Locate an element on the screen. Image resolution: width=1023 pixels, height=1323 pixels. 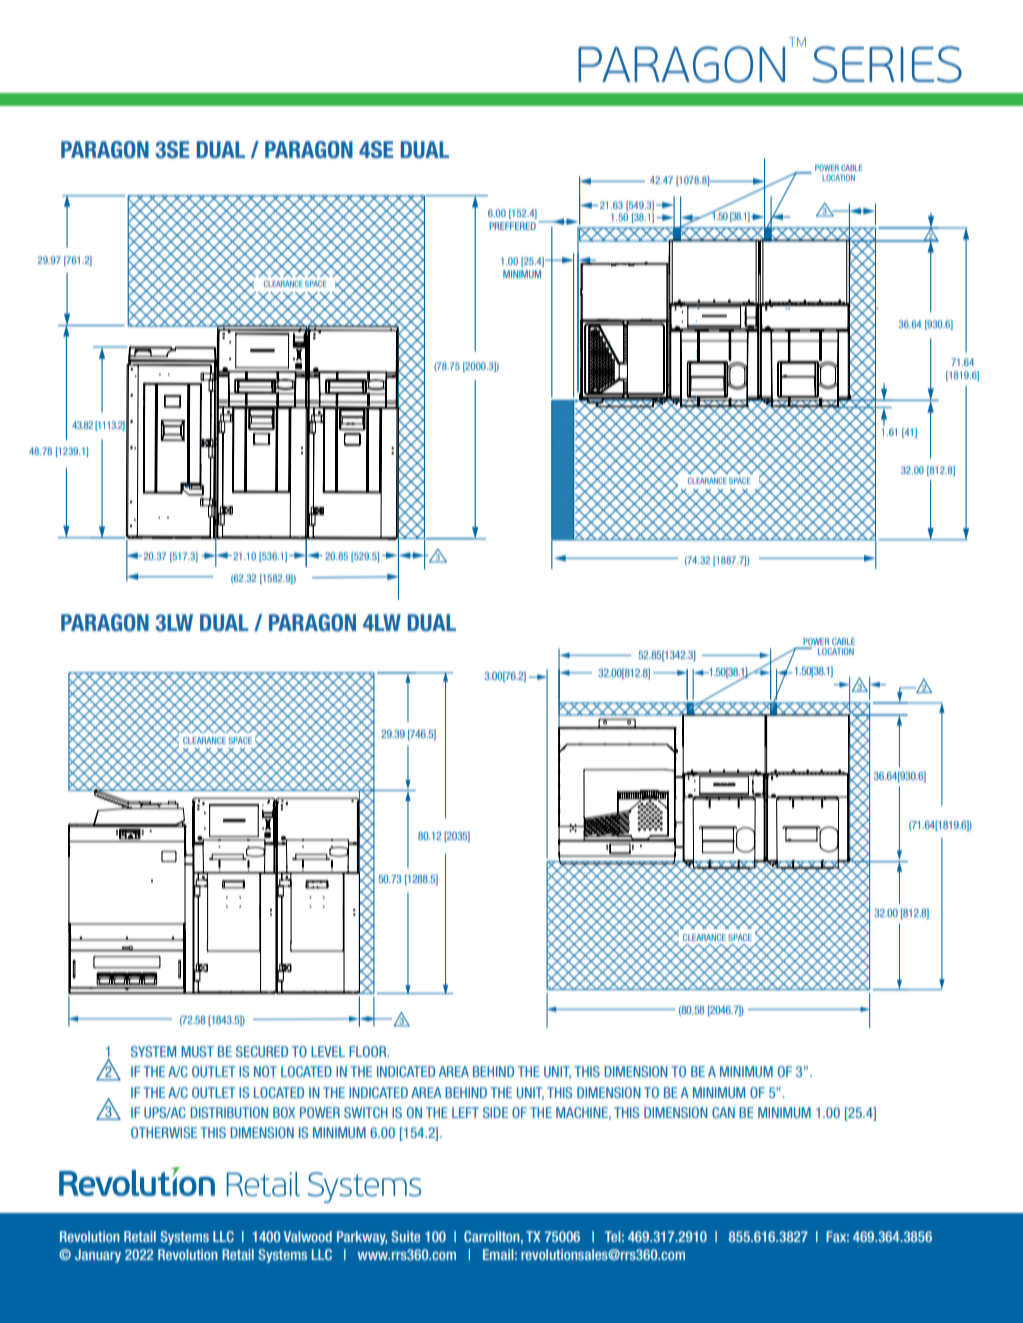
SIDE is located at coordinates (495, 1112).
